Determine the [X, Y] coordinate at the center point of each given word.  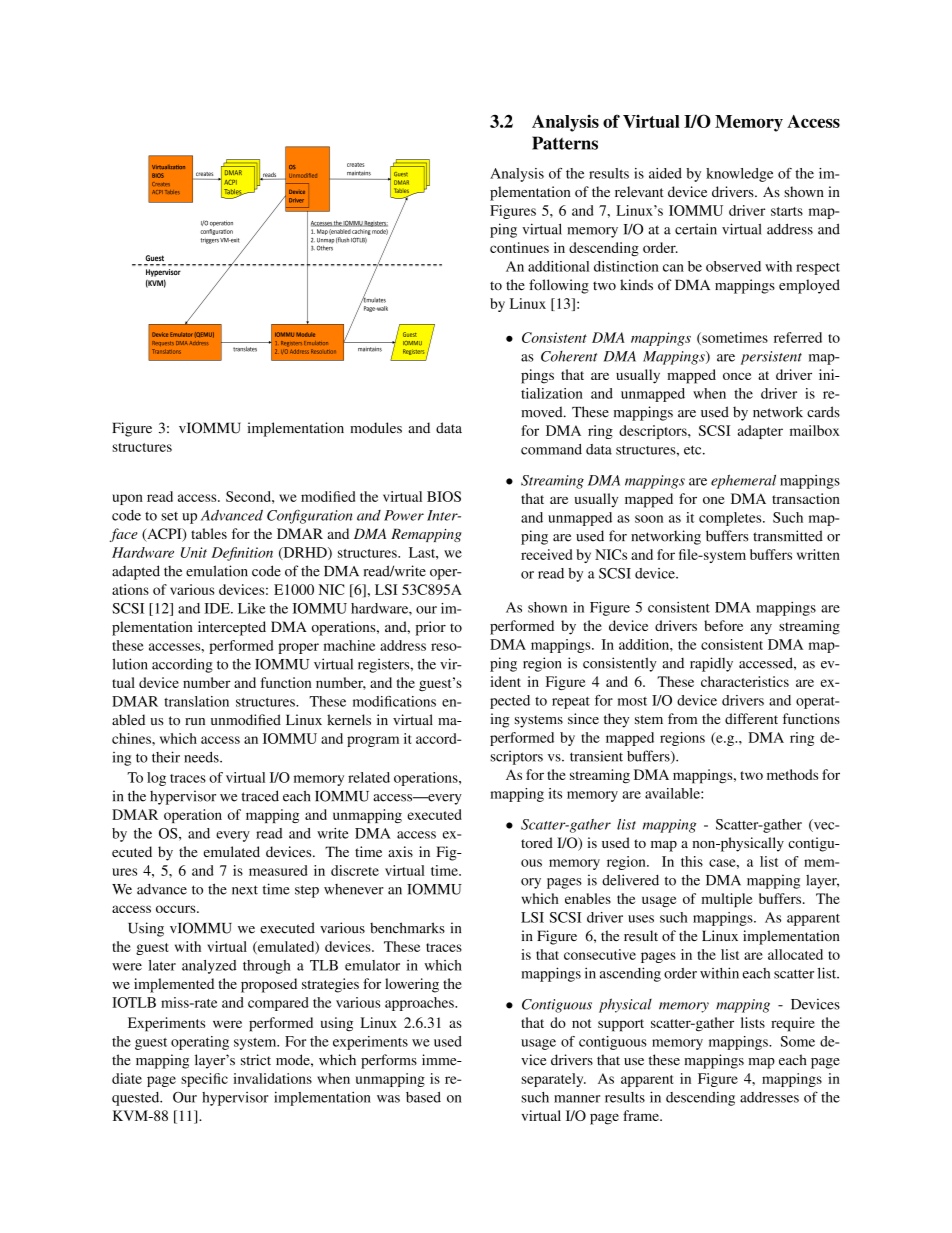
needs [202, 757]
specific [204, 1080]
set [169, 516]
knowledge [739, 175]
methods [792, 774]
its [555, 793]
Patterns [565, 143]
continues [519, 247]
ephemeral [743, 482]
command [551, 449]
